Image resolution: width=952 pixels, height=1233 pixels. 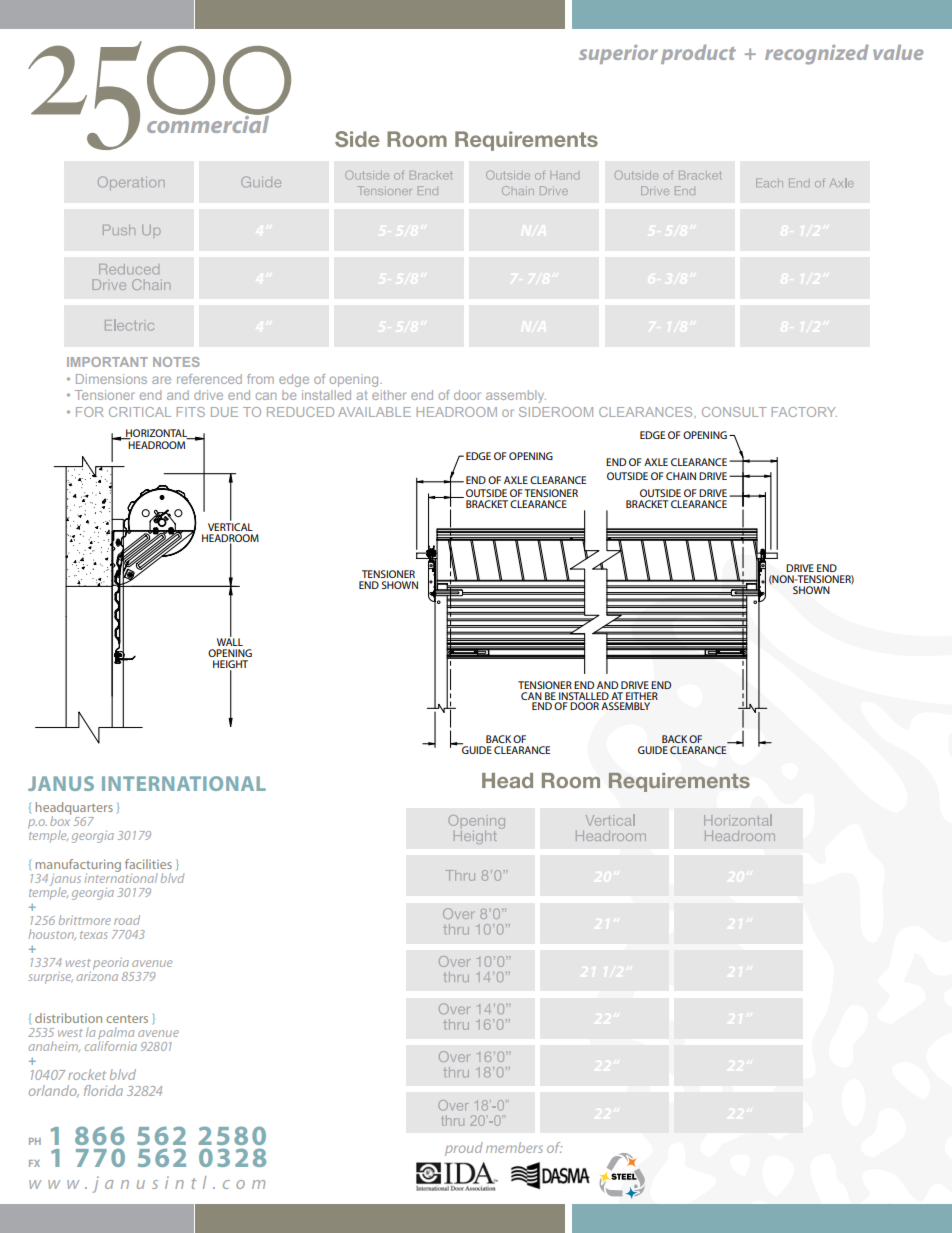 What do you see at coordinates (464, 1149) in the screenshot?
I see `proud` at bounding box center [464, 1149].
